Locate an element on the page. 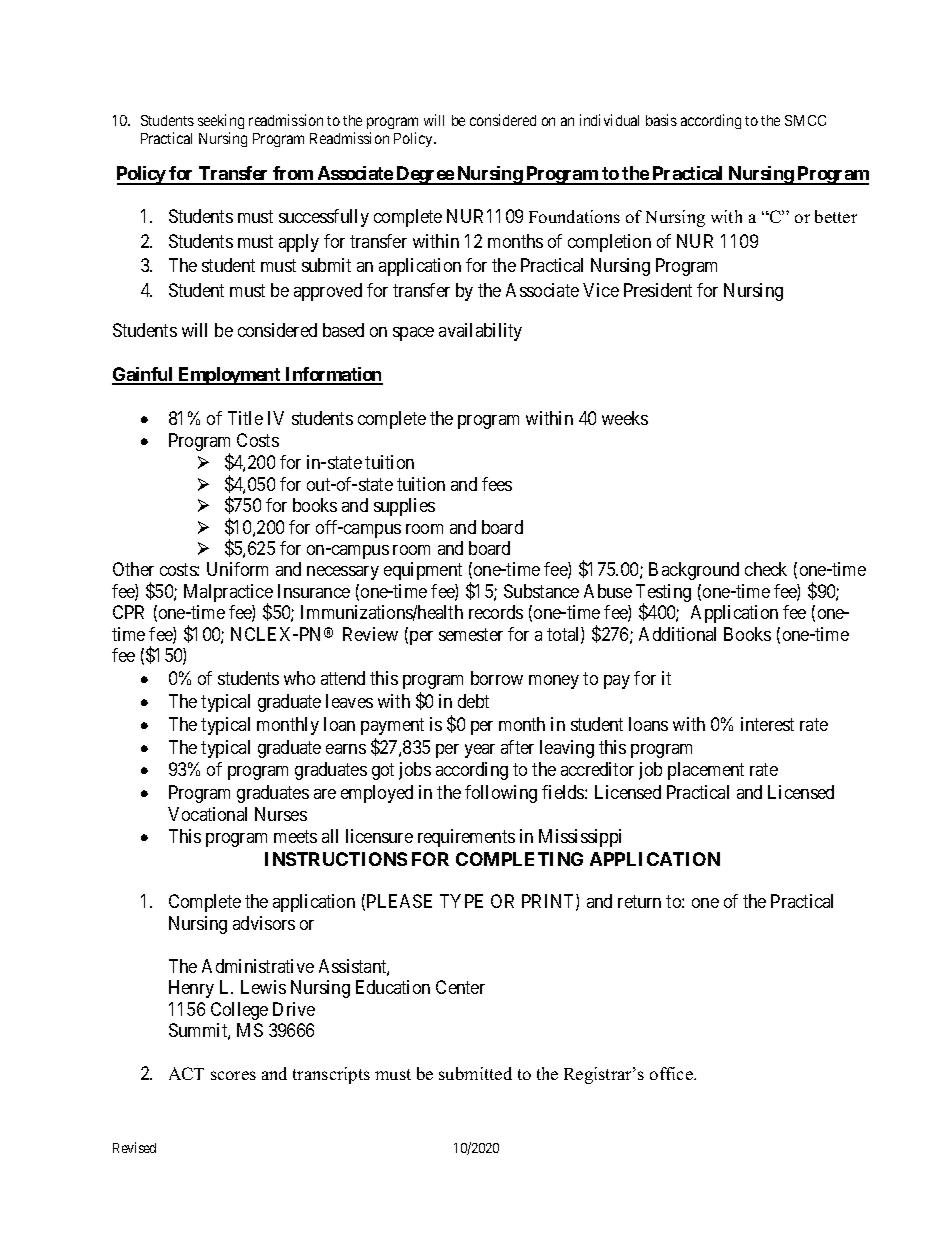 This document has height=1233, width=952. Center is located at coordinates (460, 987).
